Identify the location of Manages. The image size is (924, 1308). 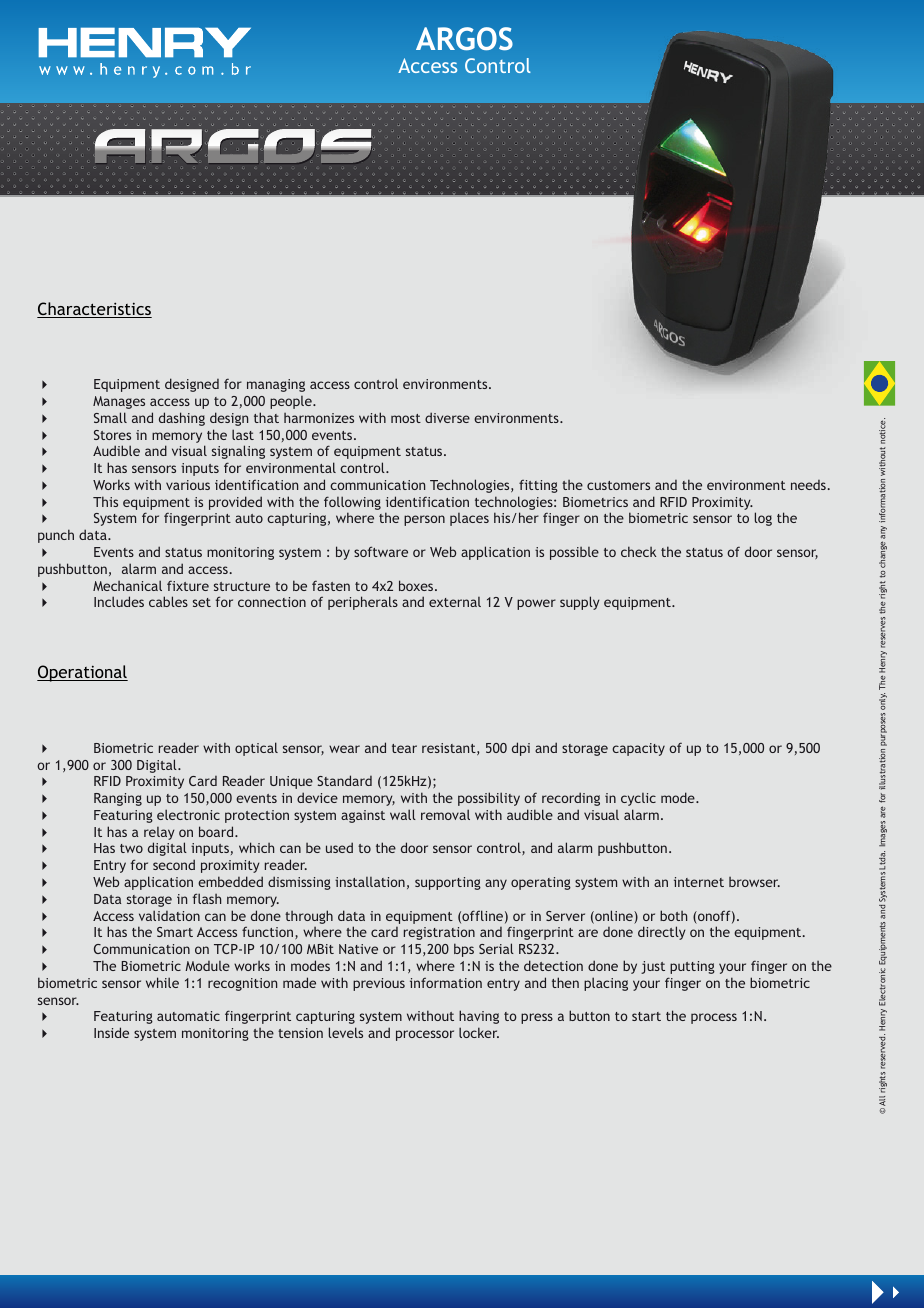
(119, 402).
